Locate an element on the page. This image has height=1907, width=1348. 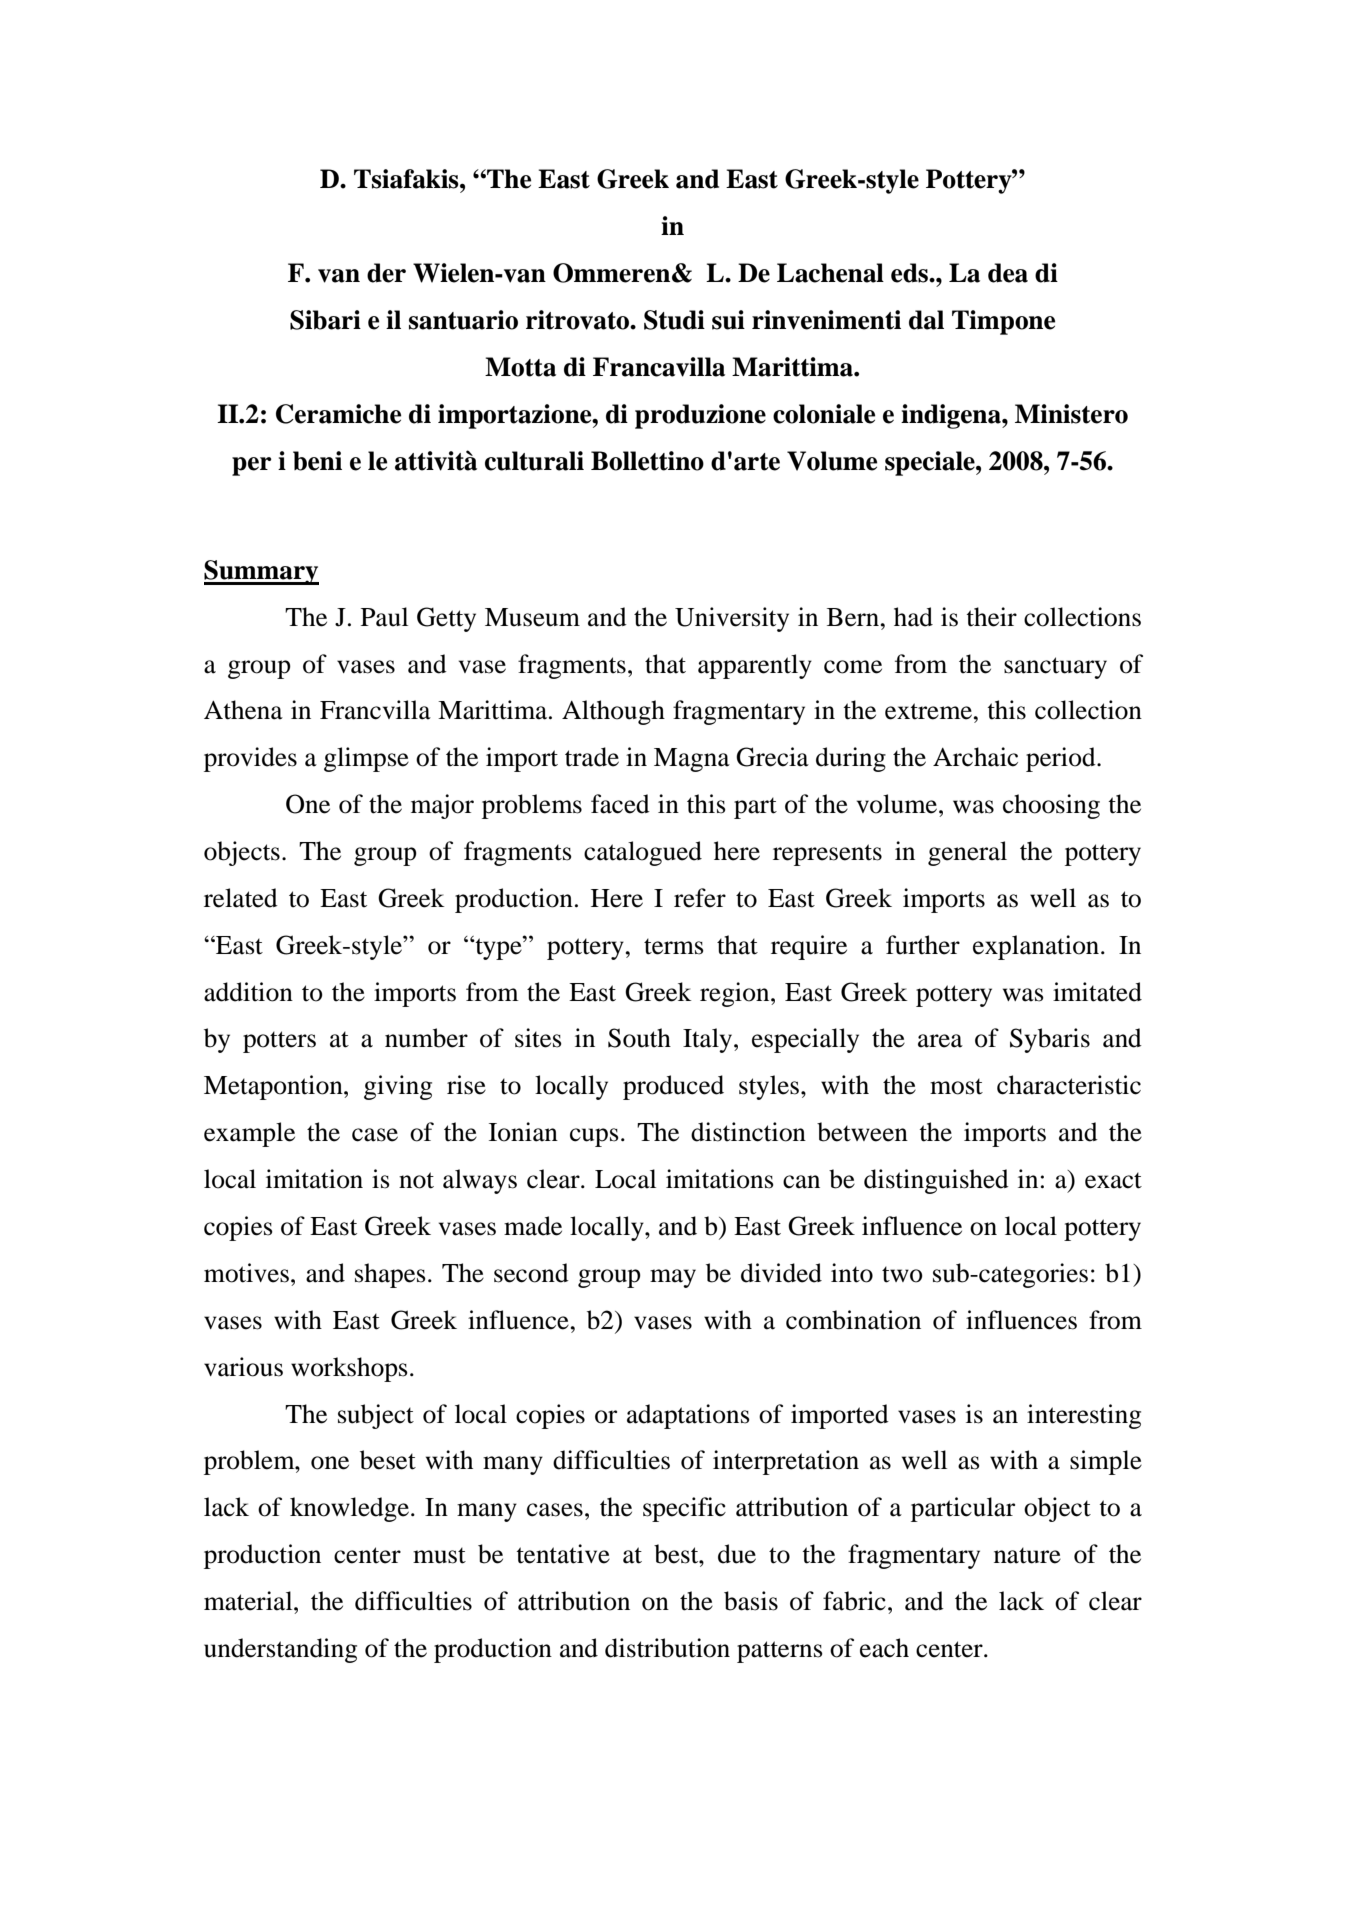
Motta is located at coordinates (520, 367).
